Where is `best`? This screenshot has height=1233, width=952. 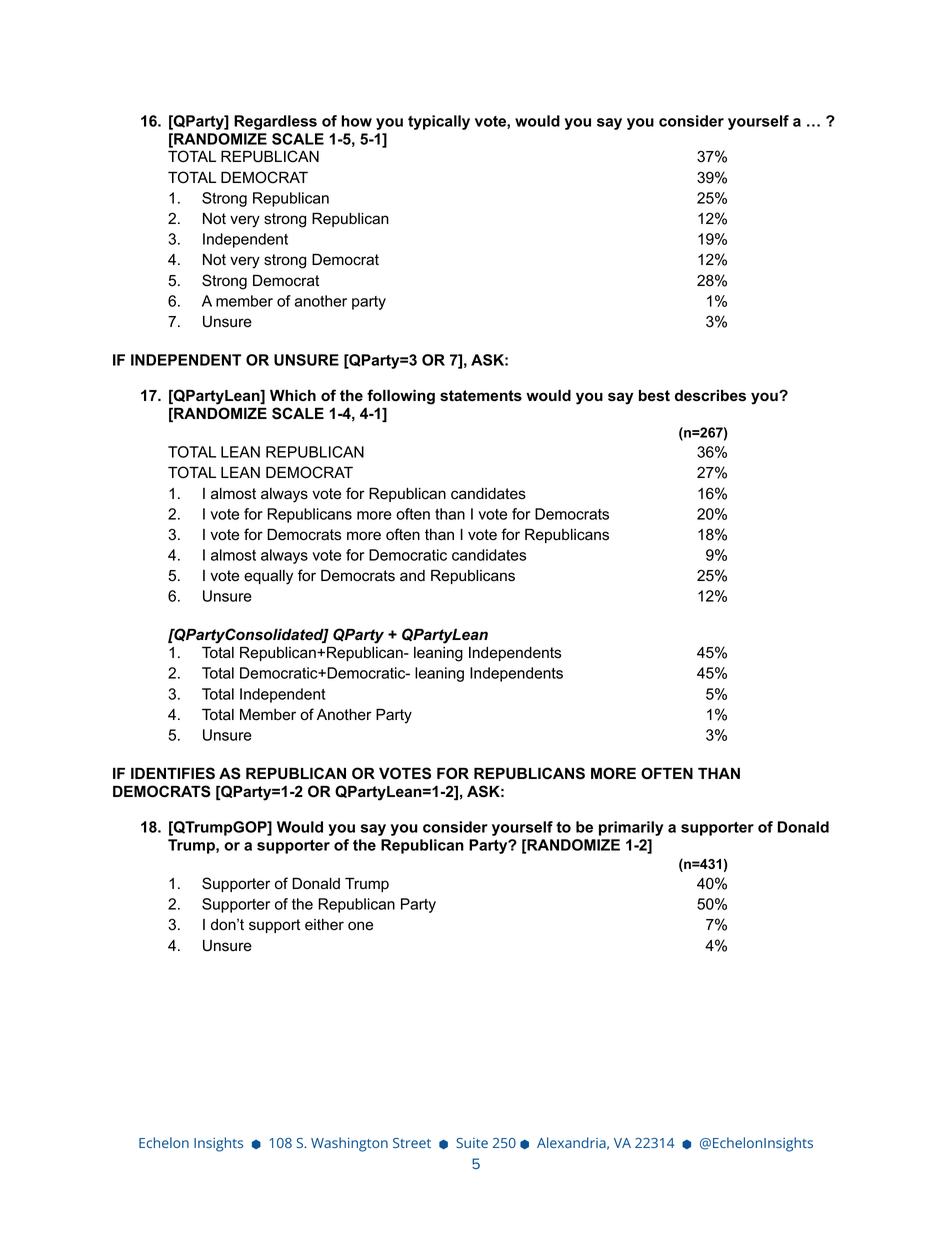 best is located at coordinates (654, 396).
